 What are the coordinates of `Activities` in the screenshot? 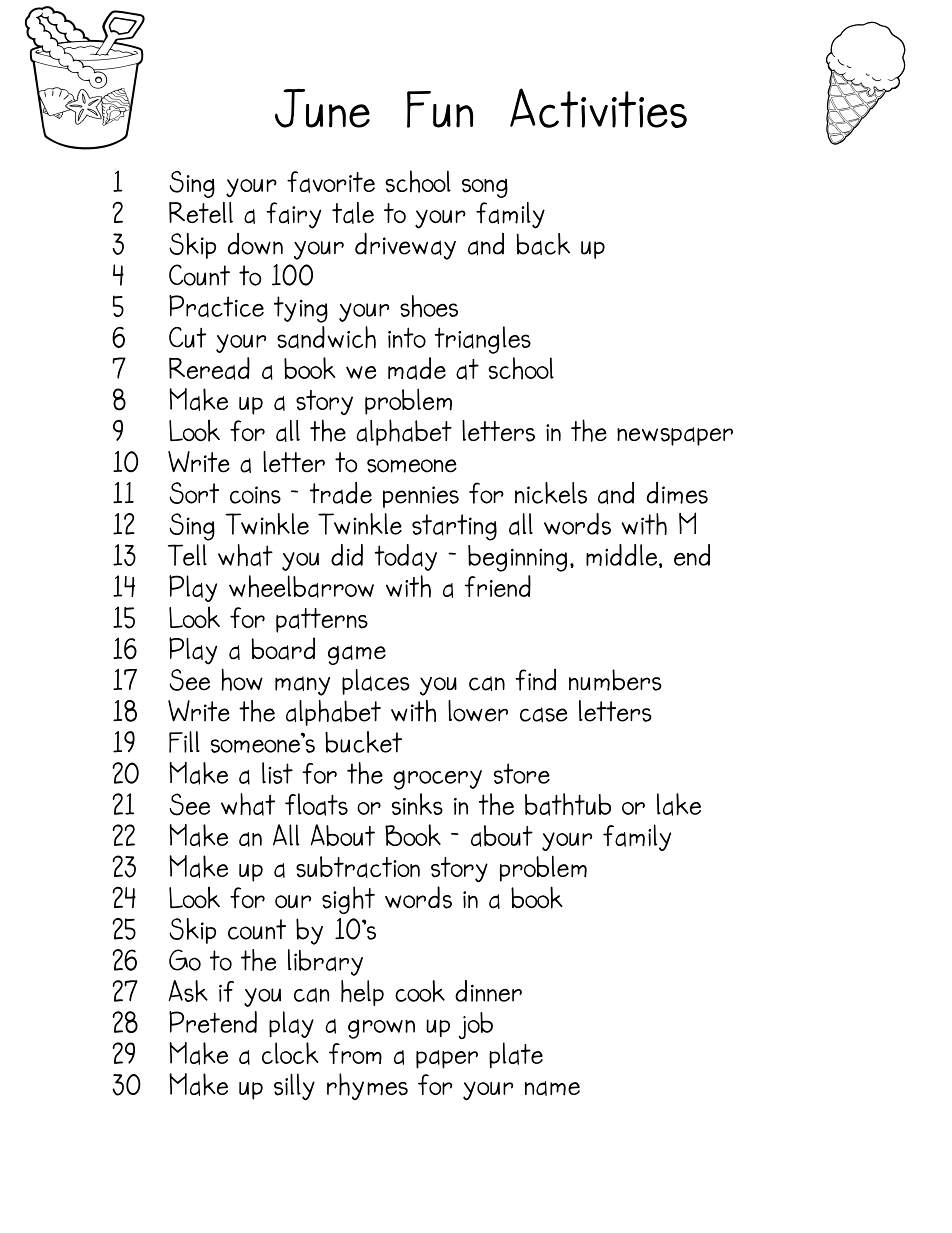 It's located at (598, 108).
